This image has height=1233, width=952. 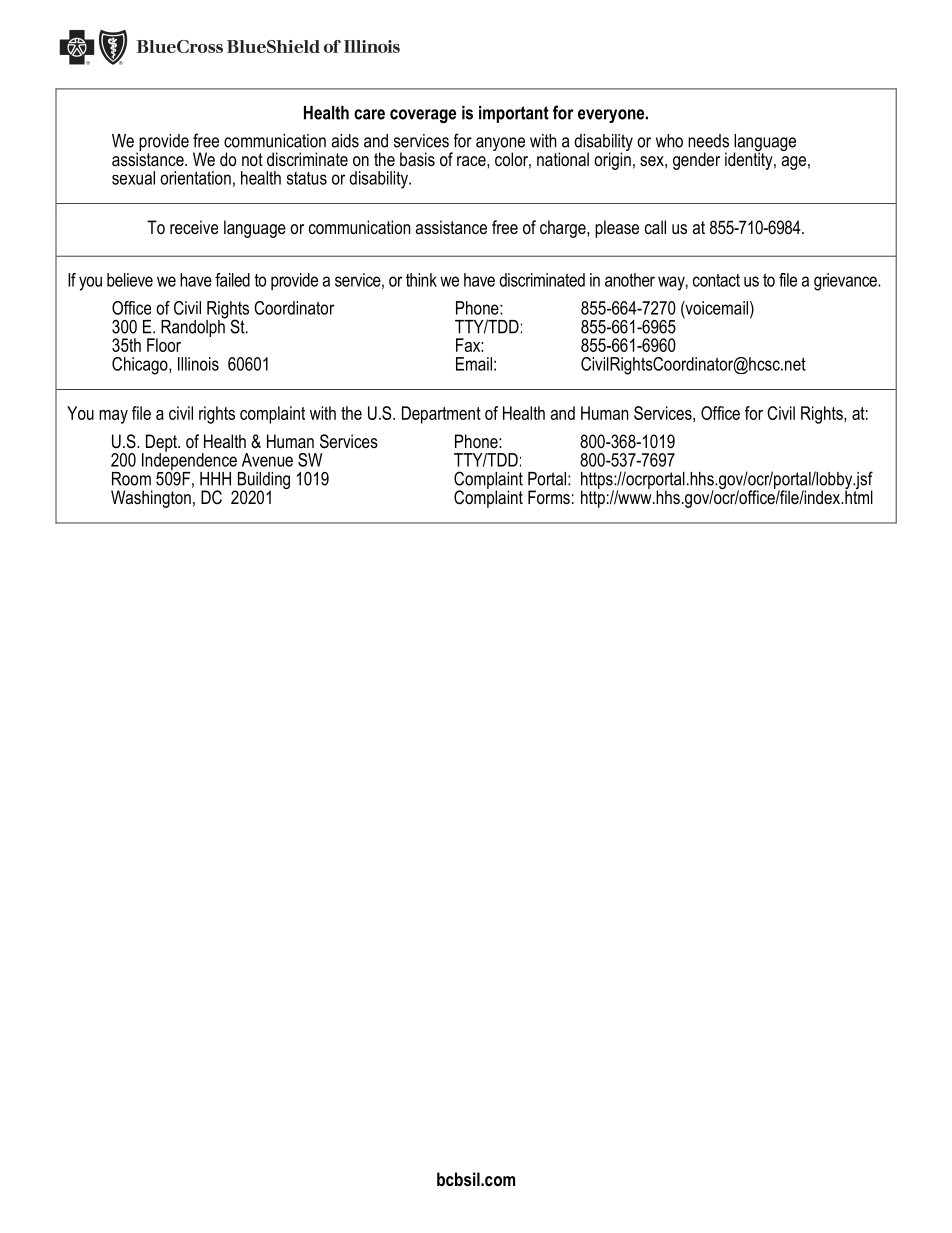 What do you see at coordinates (549, 497) in the image?
I see `Forms` at bounding box center [549, 497].
